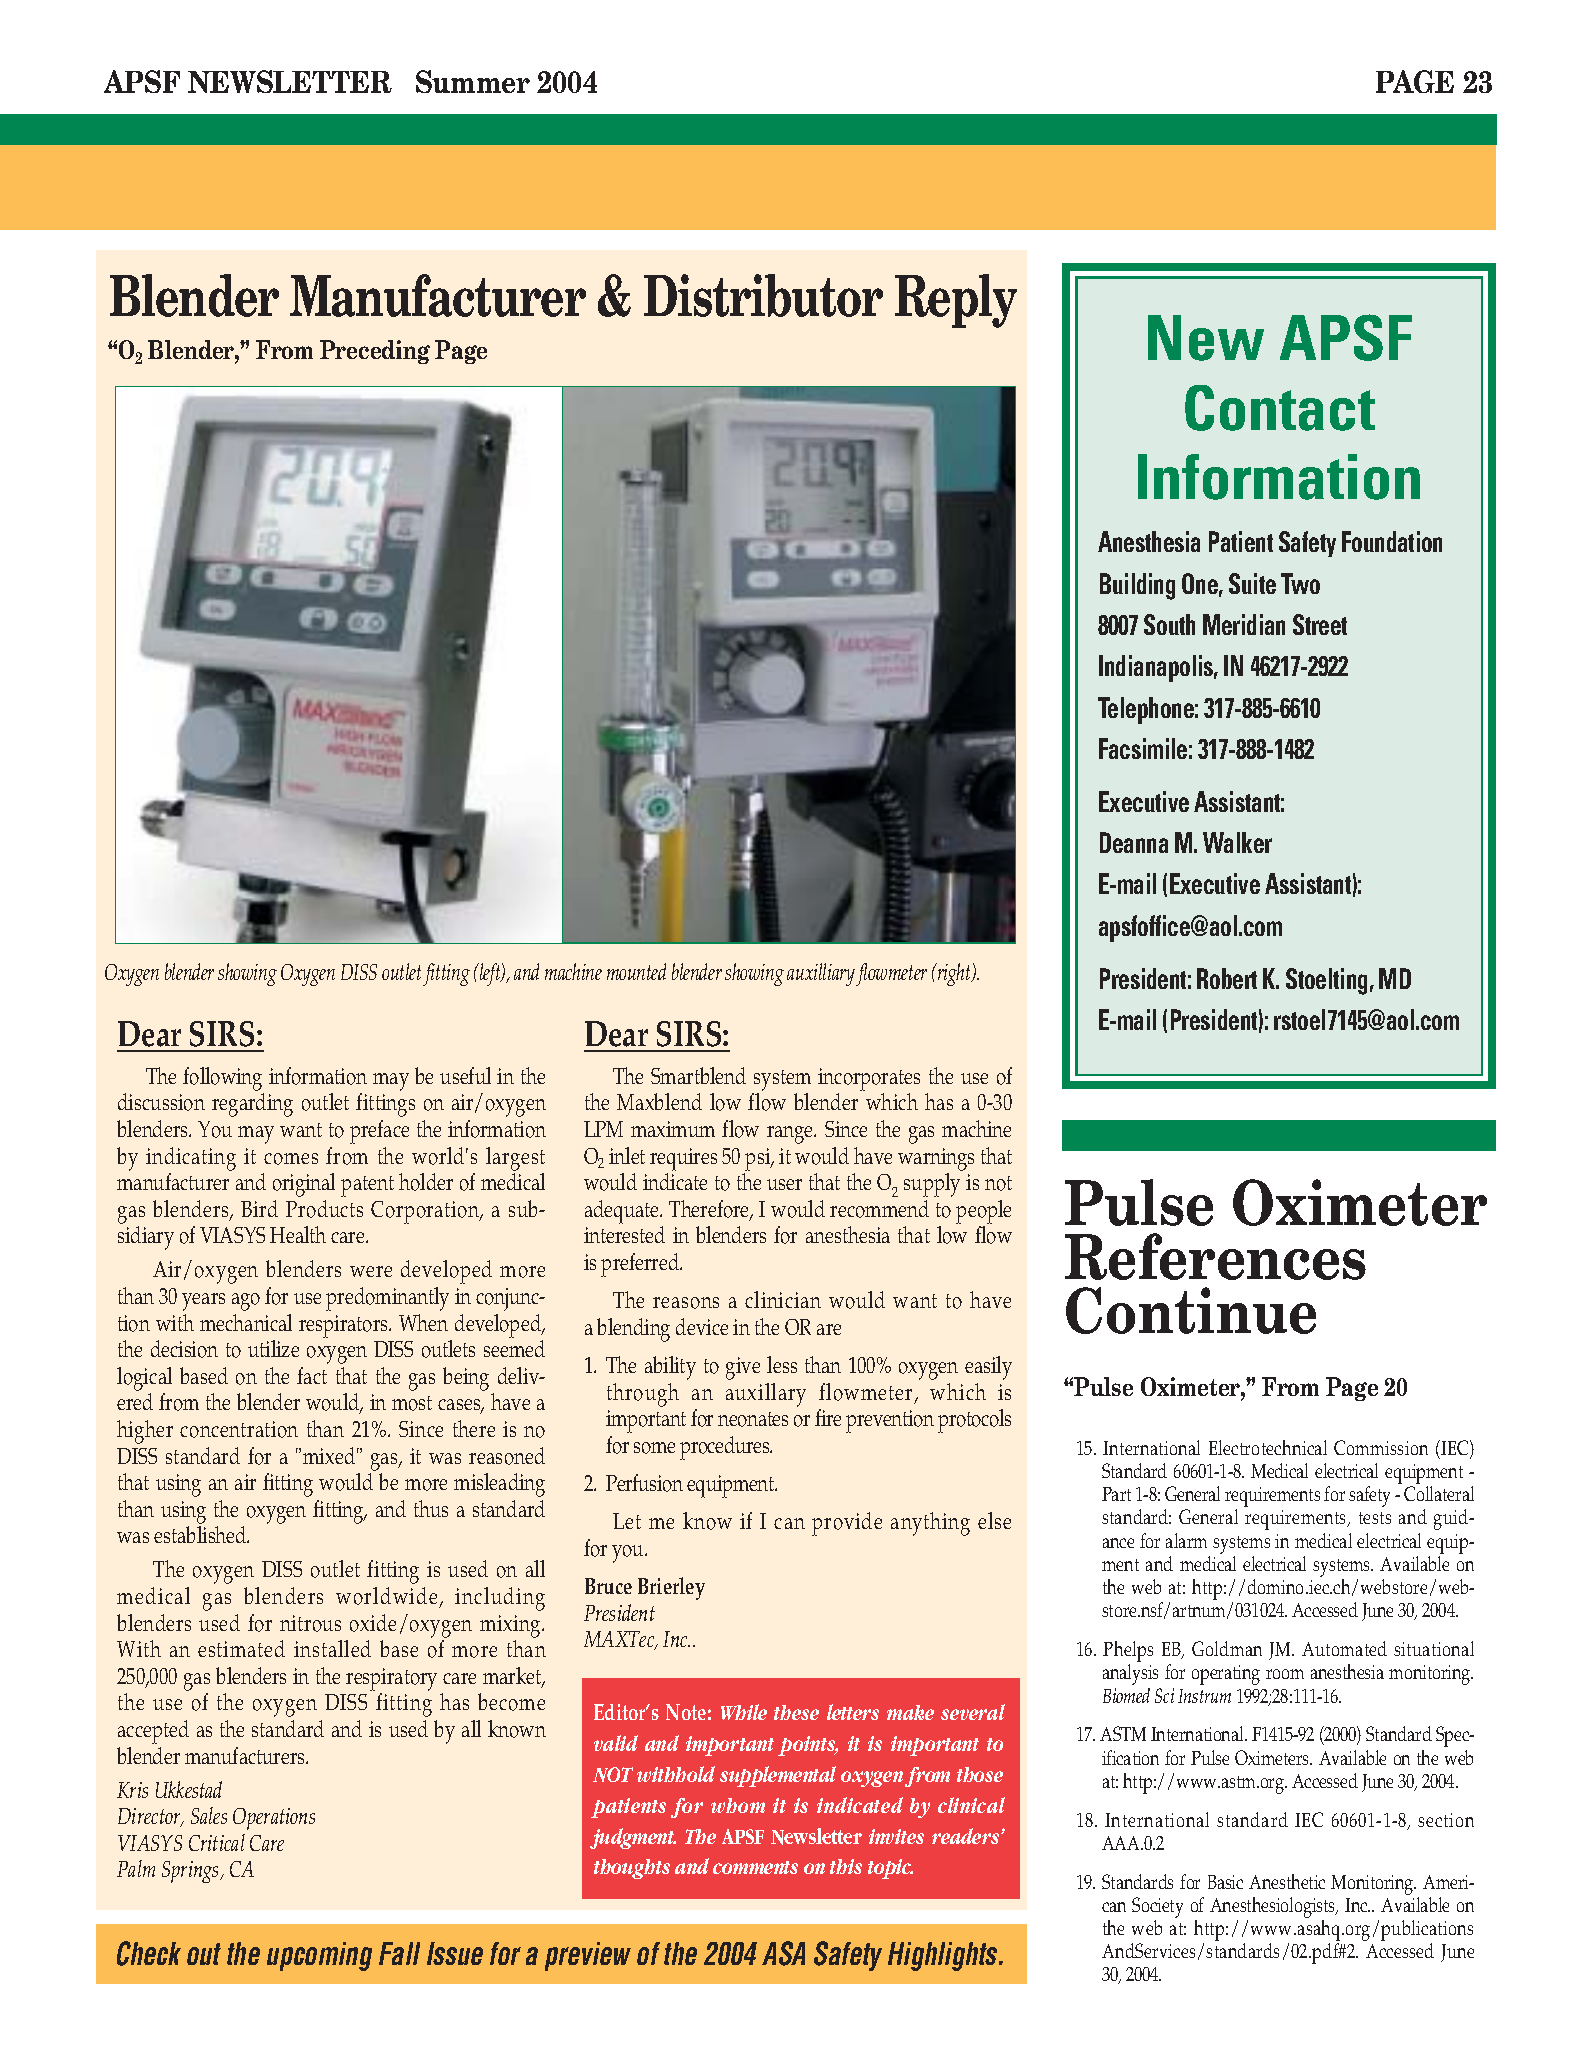  Describe the element at coordinates (222, 1079) in the document. I see `following` at that location.
